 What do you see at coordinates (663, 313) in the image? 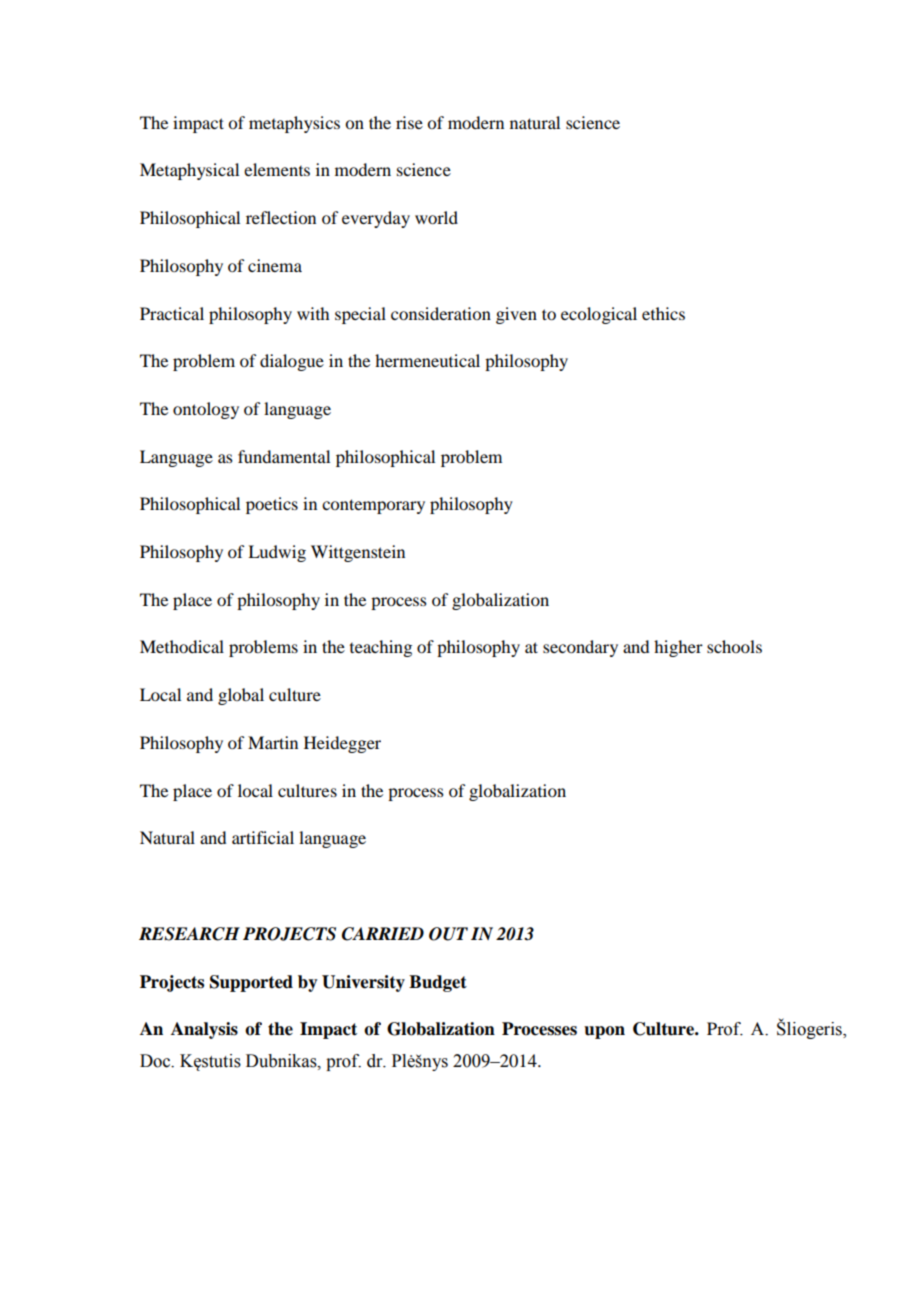
I see `ethics` at bounding box center [663, 313].
